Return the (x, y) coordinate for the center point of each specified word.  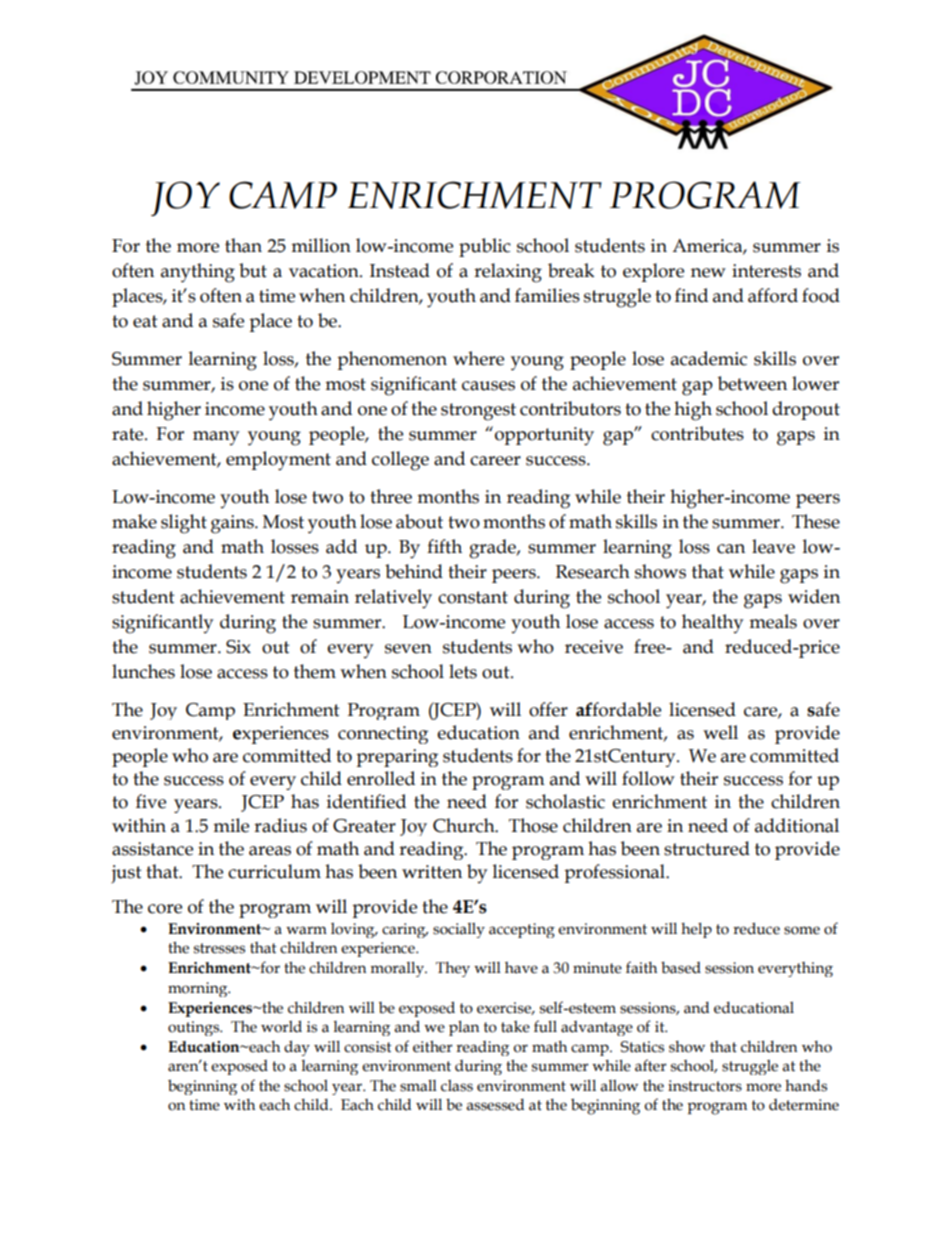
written (432, 872)
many (216, 438)
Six (238, 647)
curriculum (274, 871)
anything (198, 273)
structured (707, 848)
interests (766, 271)
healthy (712, 623)
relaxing (508, 273)
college (400, 461)
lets (463, 671)
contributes (697, 433)
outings (195, 1028)
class (457, 1086)
